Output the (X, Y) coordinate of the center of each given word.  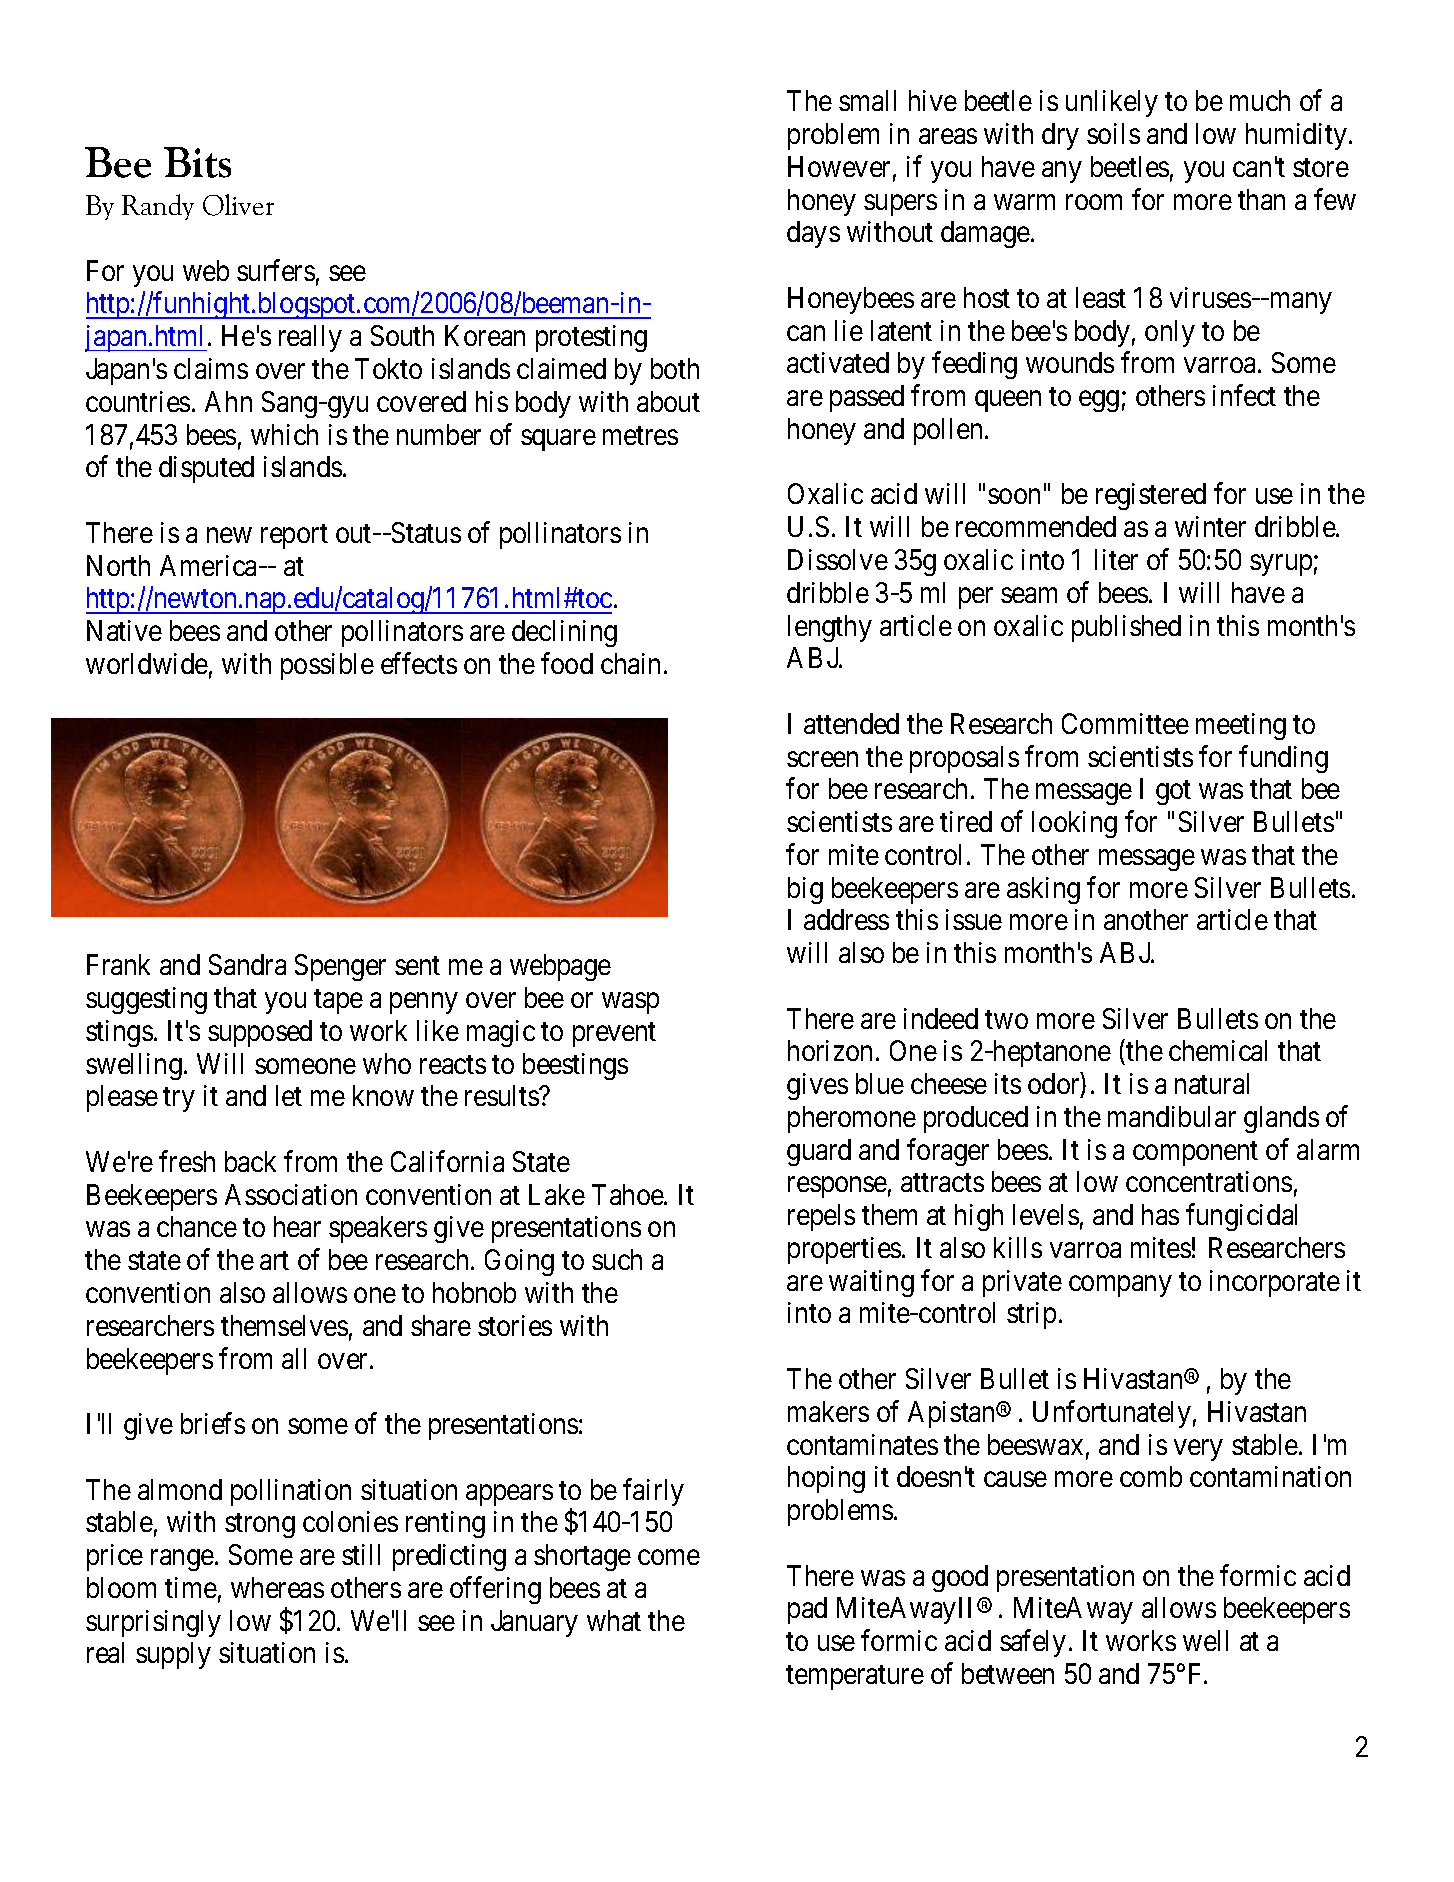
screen (822, 759)
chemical (1218, 1050)
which (284, 434)
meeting (1241, 726)
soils (1113, 133)
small (867, 100)
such (617, 1259)
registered (1151, 496)
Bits (197, 162)
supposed (260, 1033)
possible (327, 666)
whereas (277, 1587)
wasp (630, 1003)
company (1120, 1286)
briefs (213, 1423)
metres (640, 435)
